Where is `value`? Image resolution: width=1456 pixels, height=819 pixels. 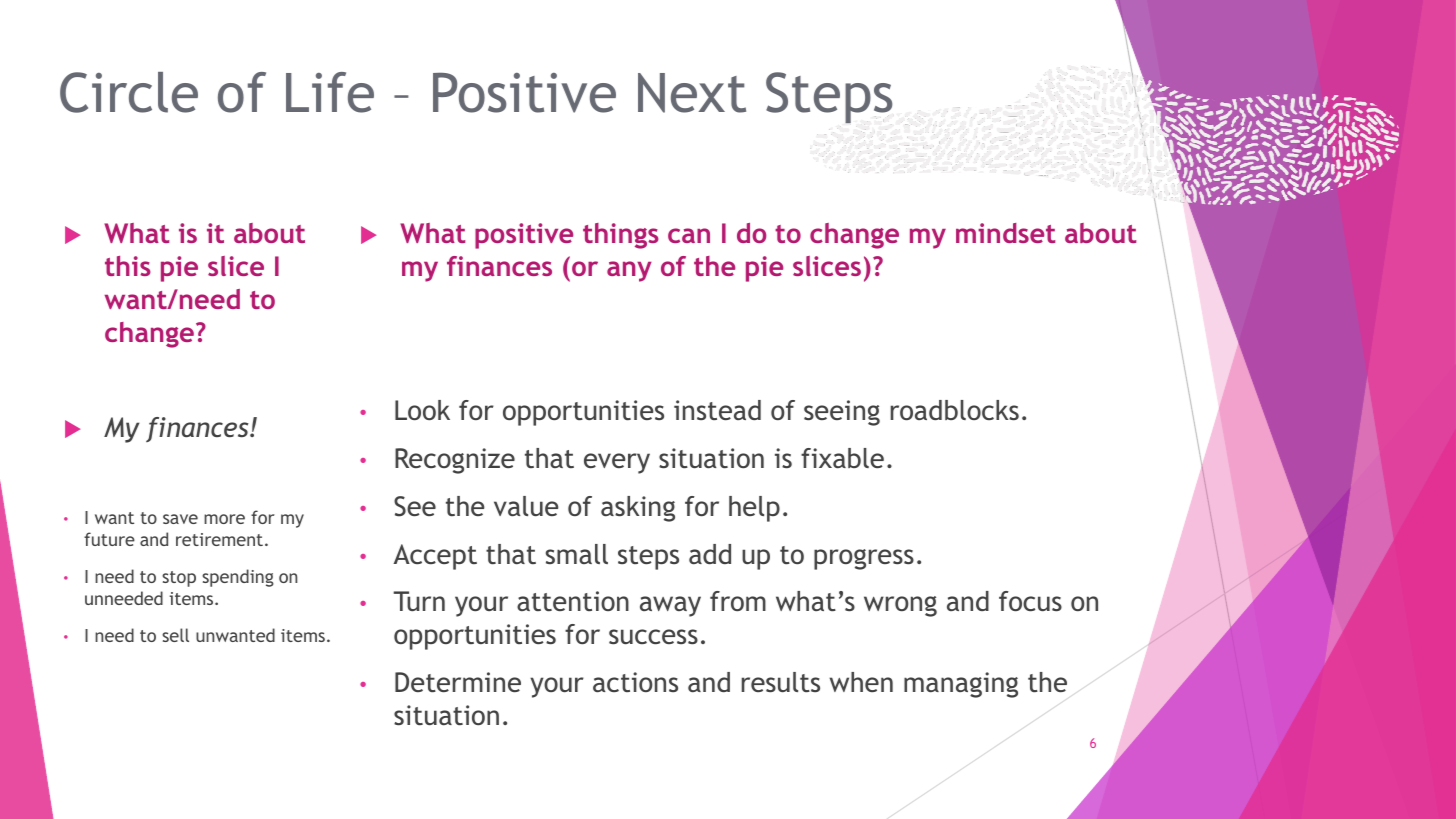
value is located at coordinates (526, 506).
